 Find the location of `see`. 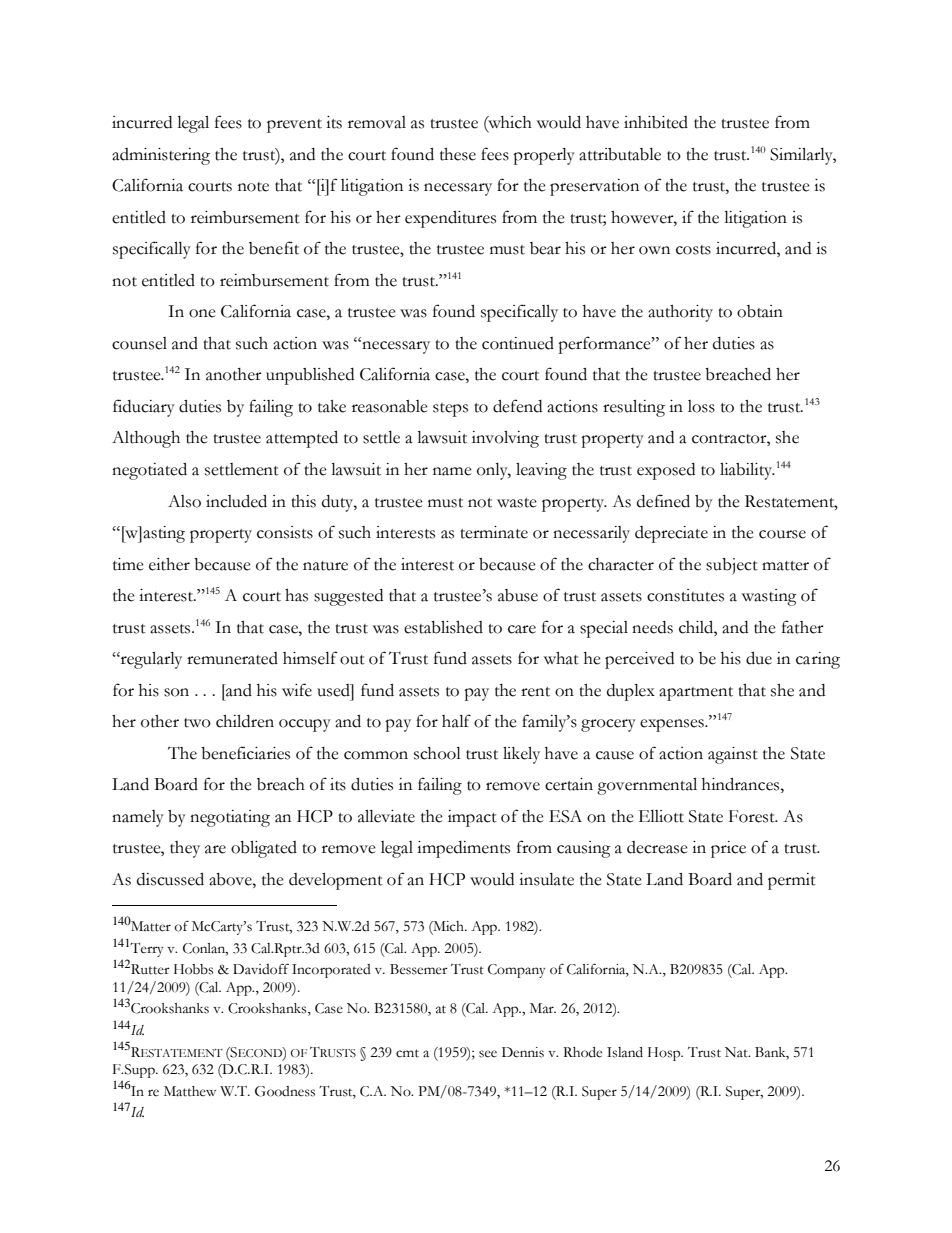

see is located at coordinates (488, 1054).
